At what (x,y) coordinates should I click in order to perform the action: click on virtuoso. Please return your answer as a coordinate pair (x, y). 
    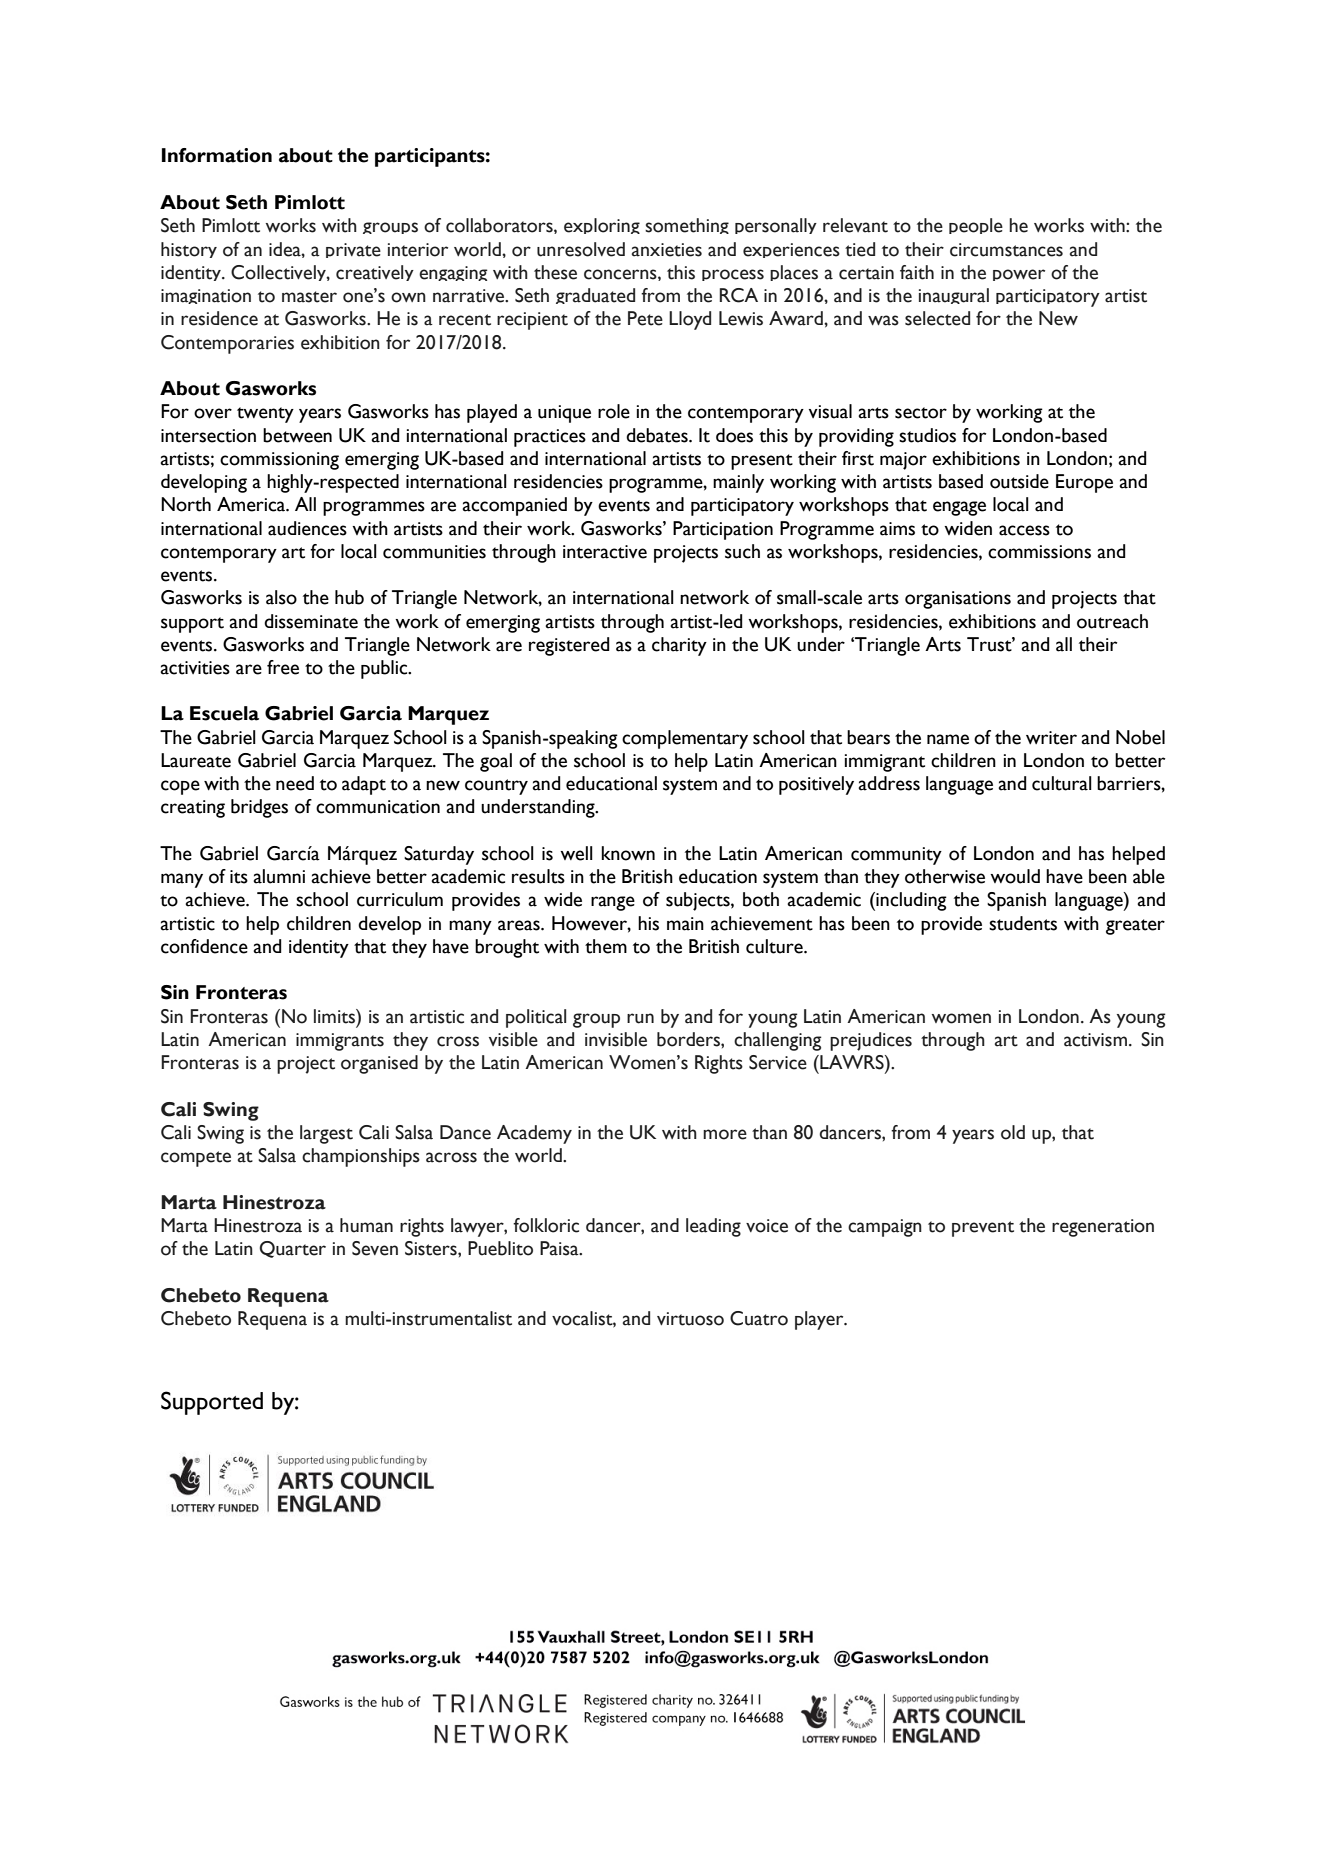
    Looking at the image, I should click on (690, 1319).
